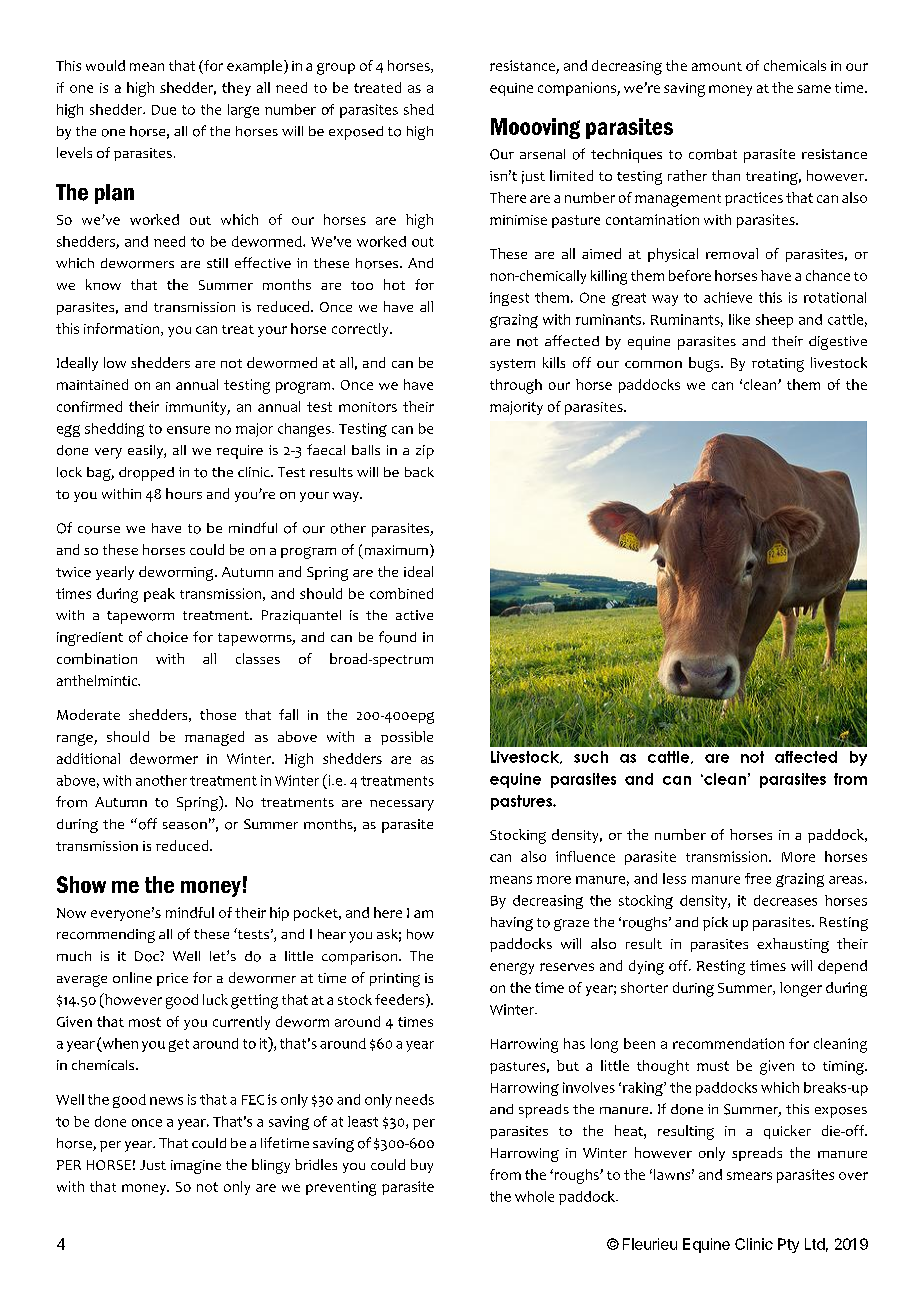  I want to click on arsenal, so click(542, 154).
